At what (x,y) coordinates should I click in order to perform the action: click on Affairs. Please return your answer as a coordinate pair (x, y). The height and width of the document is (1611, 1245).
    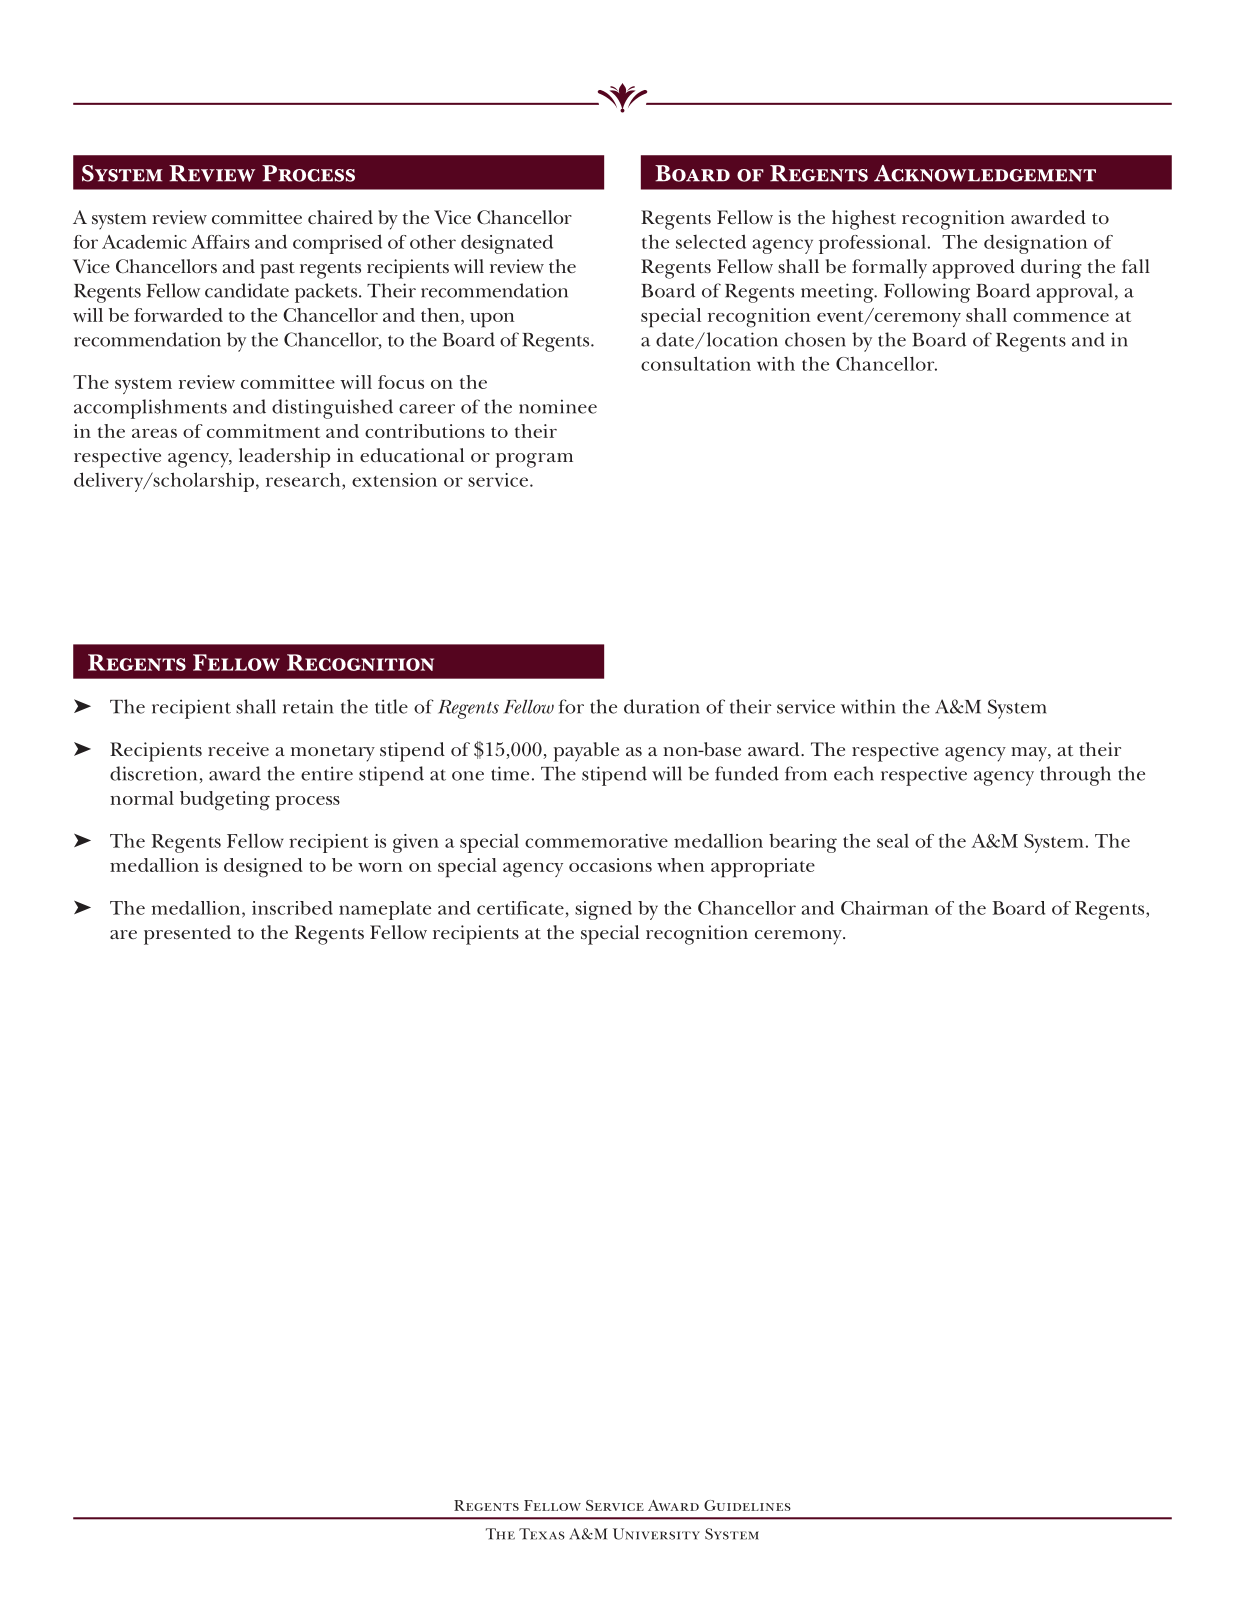
    Looking at the image, I should click on (220, 242).
